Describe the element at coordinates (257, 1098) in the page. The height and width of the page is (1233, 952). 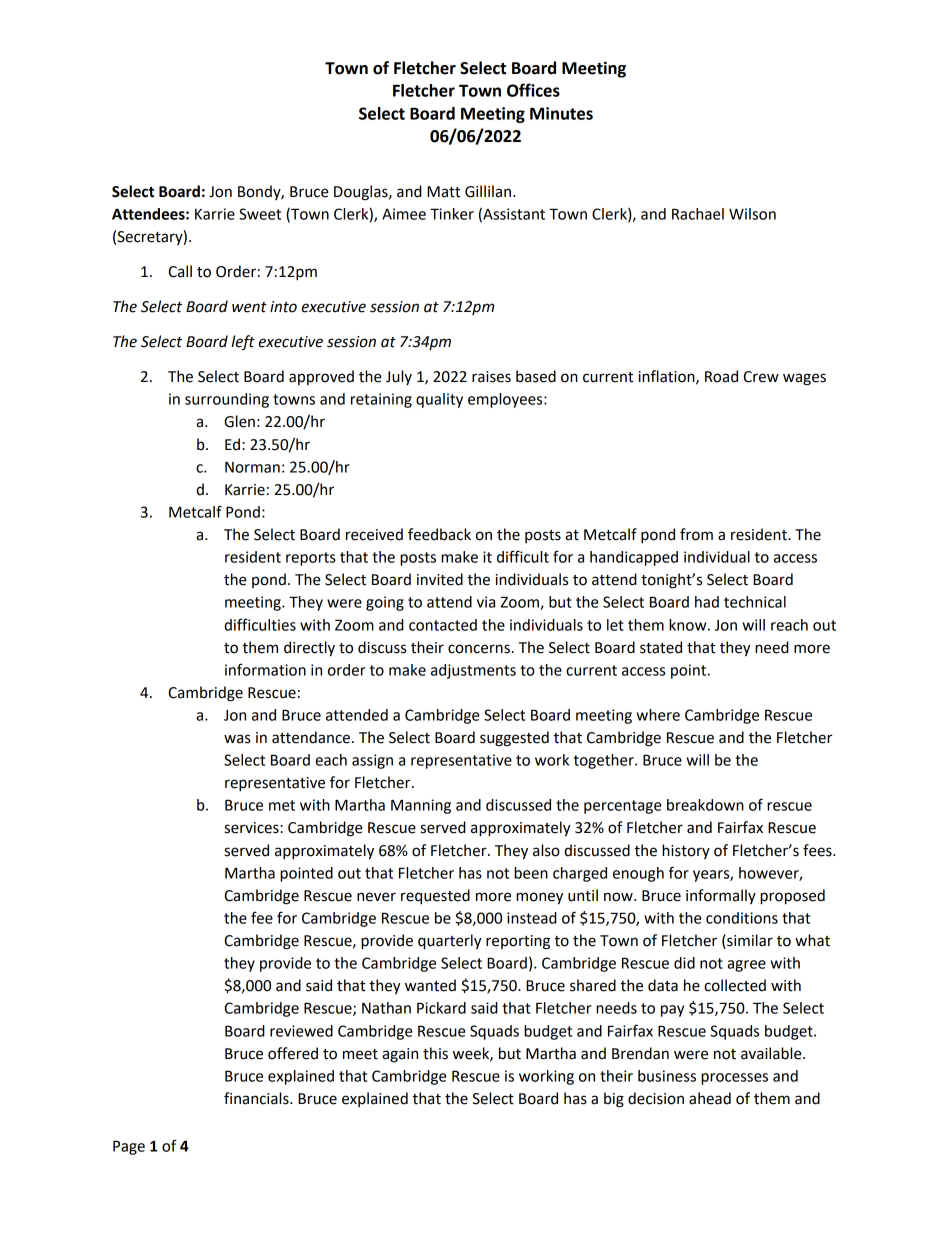
I see `financials` at that location.
